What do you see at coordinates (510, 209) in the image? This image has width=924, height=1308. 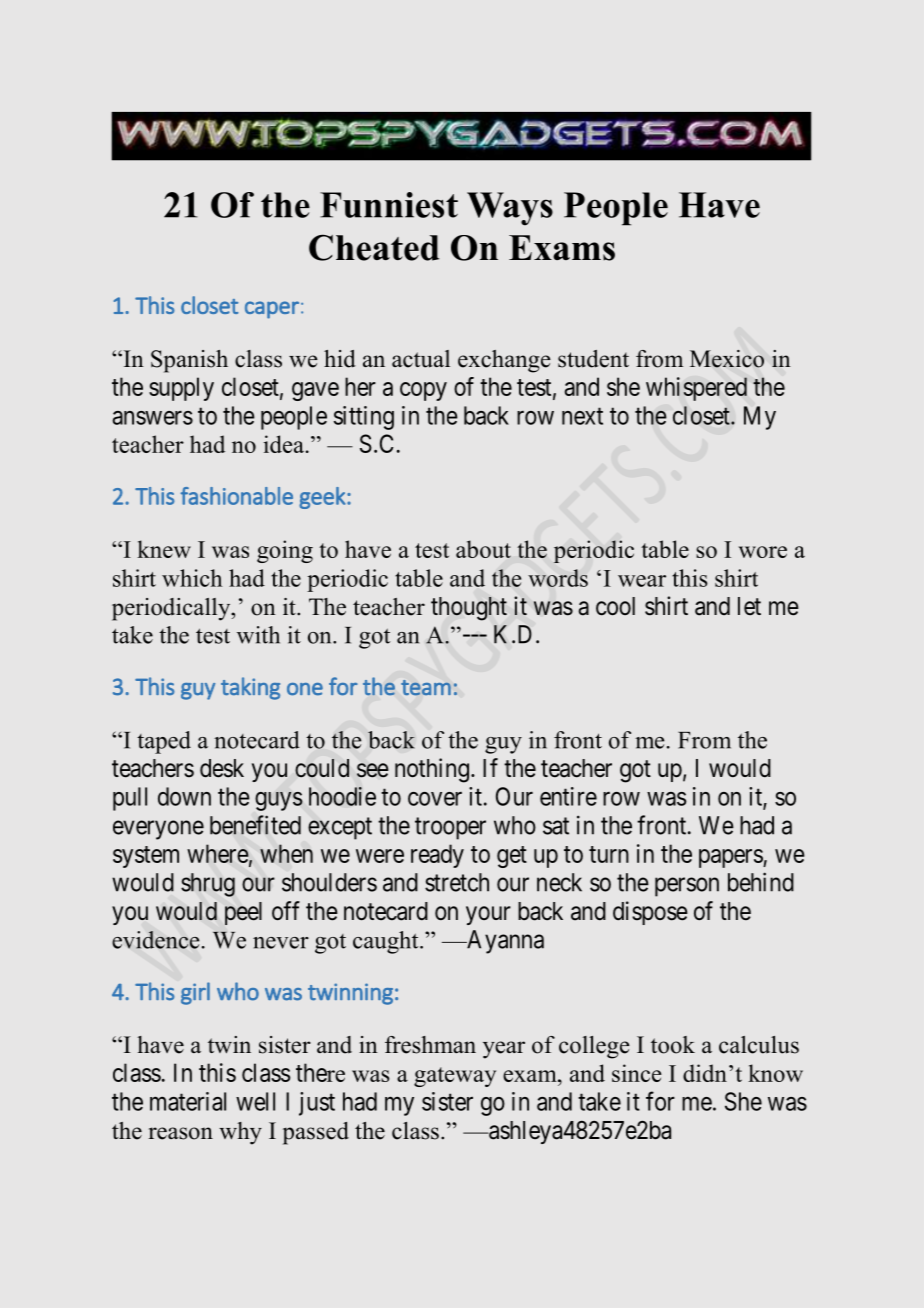 I see `Ways` at bounding box center [510, 209].
